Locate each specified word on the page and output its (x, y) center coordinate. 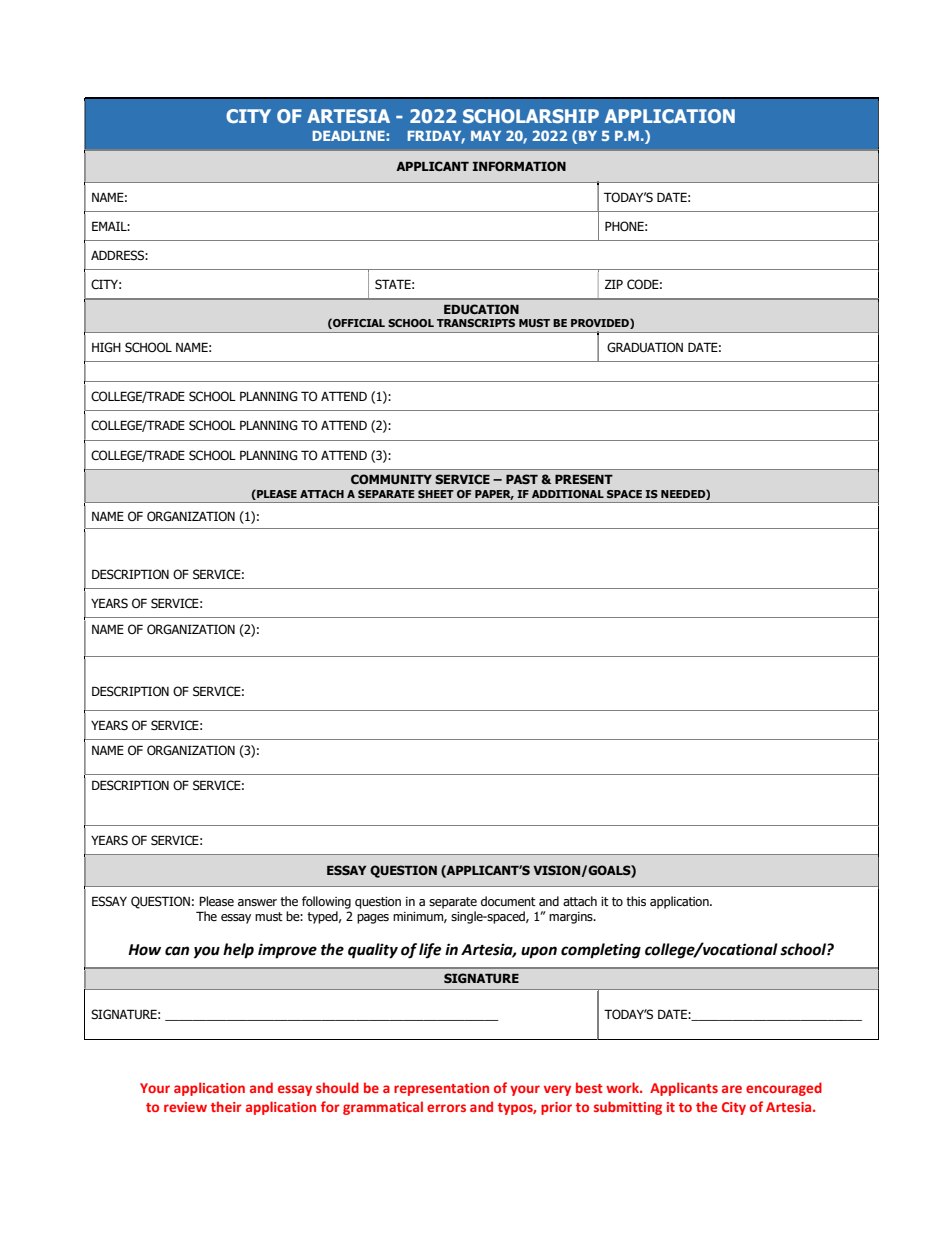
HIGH (106, 347)
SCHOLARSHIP (531, 116)
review (185, 1107)
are (732, 1089)
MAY (486, 136)
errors (446, 1108)
